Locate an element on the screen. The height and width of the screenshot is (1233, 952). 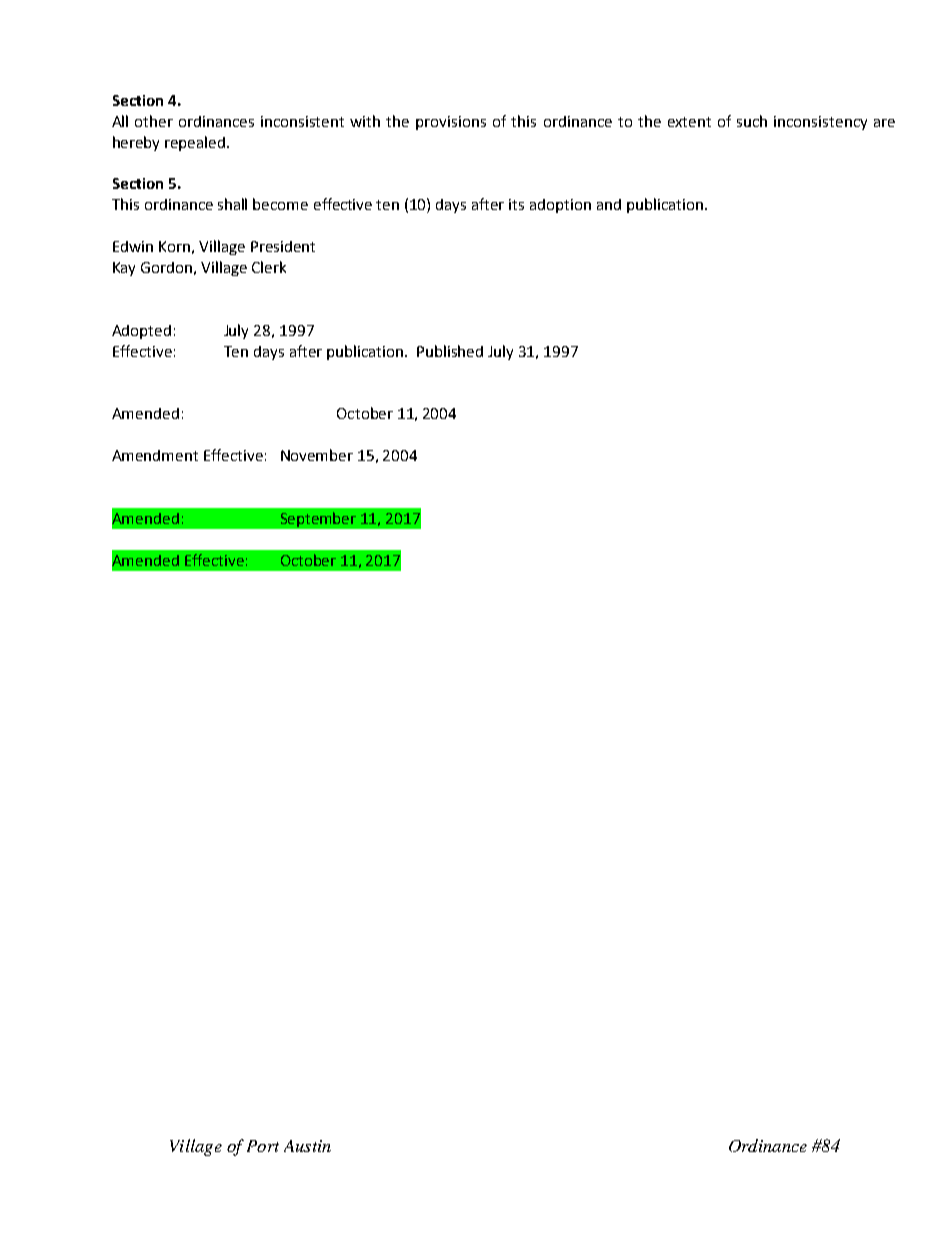
Amendment is located at coordinates (155, 455).
